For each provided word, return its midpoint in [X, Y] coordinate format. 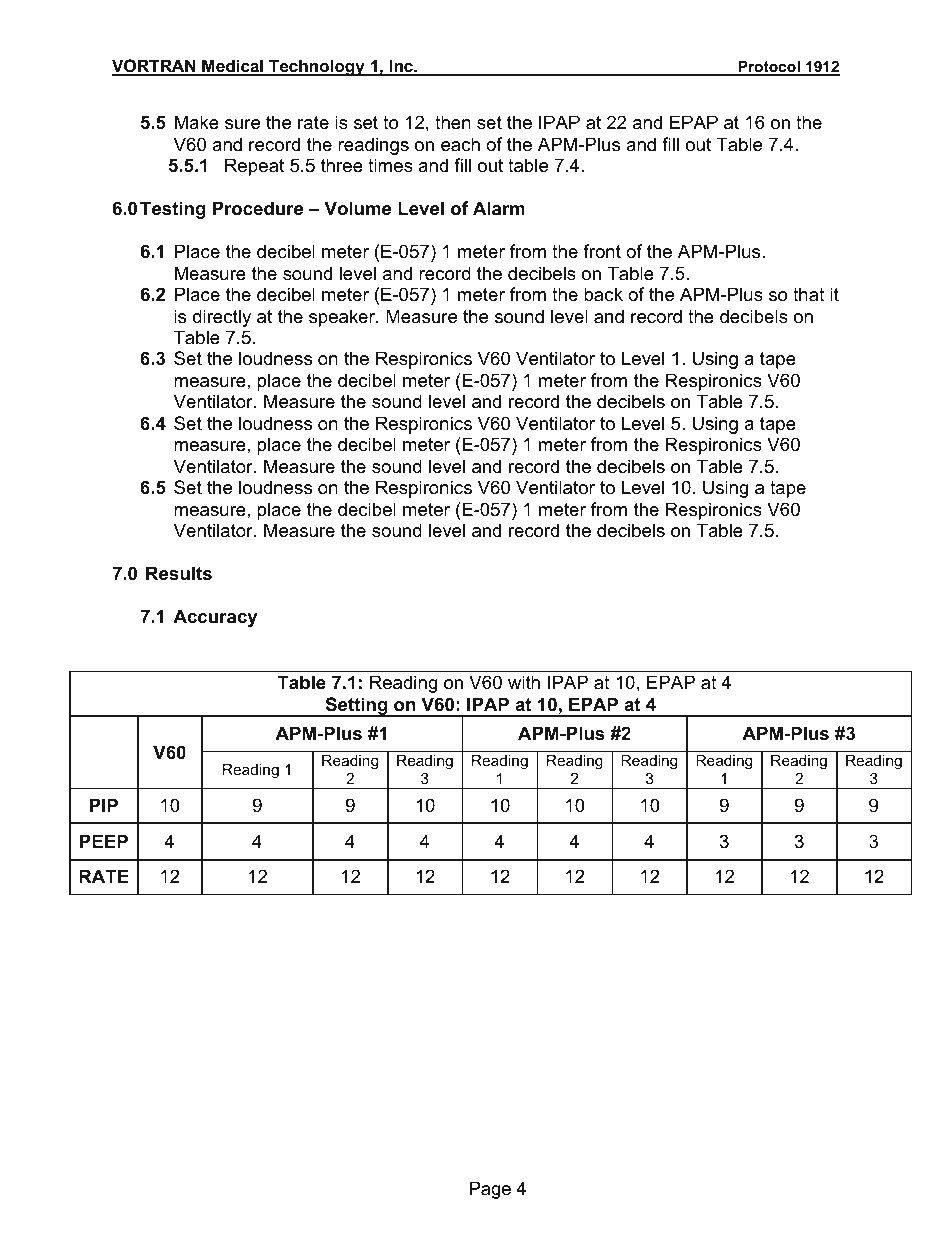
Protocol [769, 68]
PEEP [104, 841]
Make [197, 122]
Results [179, 573]
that [809, 294]
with [524, 682]
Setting [356, 707]
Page [490, 1190]
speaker [343, 318]
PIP [104, 805]
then [453, 122]
